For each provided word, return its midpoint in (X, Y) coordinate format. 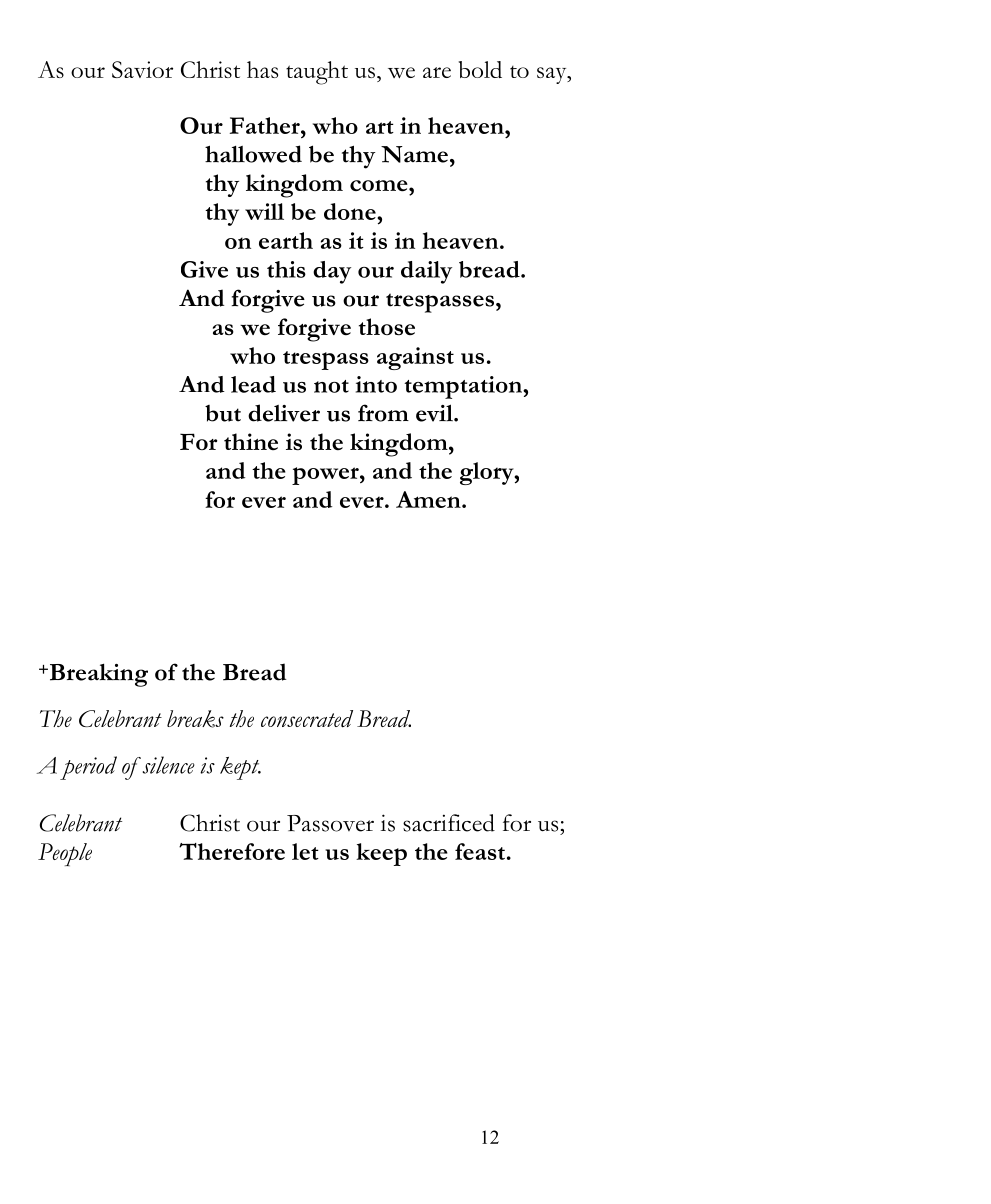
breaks (195, 719)
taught (317, 73)
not (331, 386)
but (223, 413)
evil (435, 413)
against (415, 358)
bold (480, 69)
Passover (330, 823)
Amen (429, 499)
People (65, 854)
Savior (142, 69)
